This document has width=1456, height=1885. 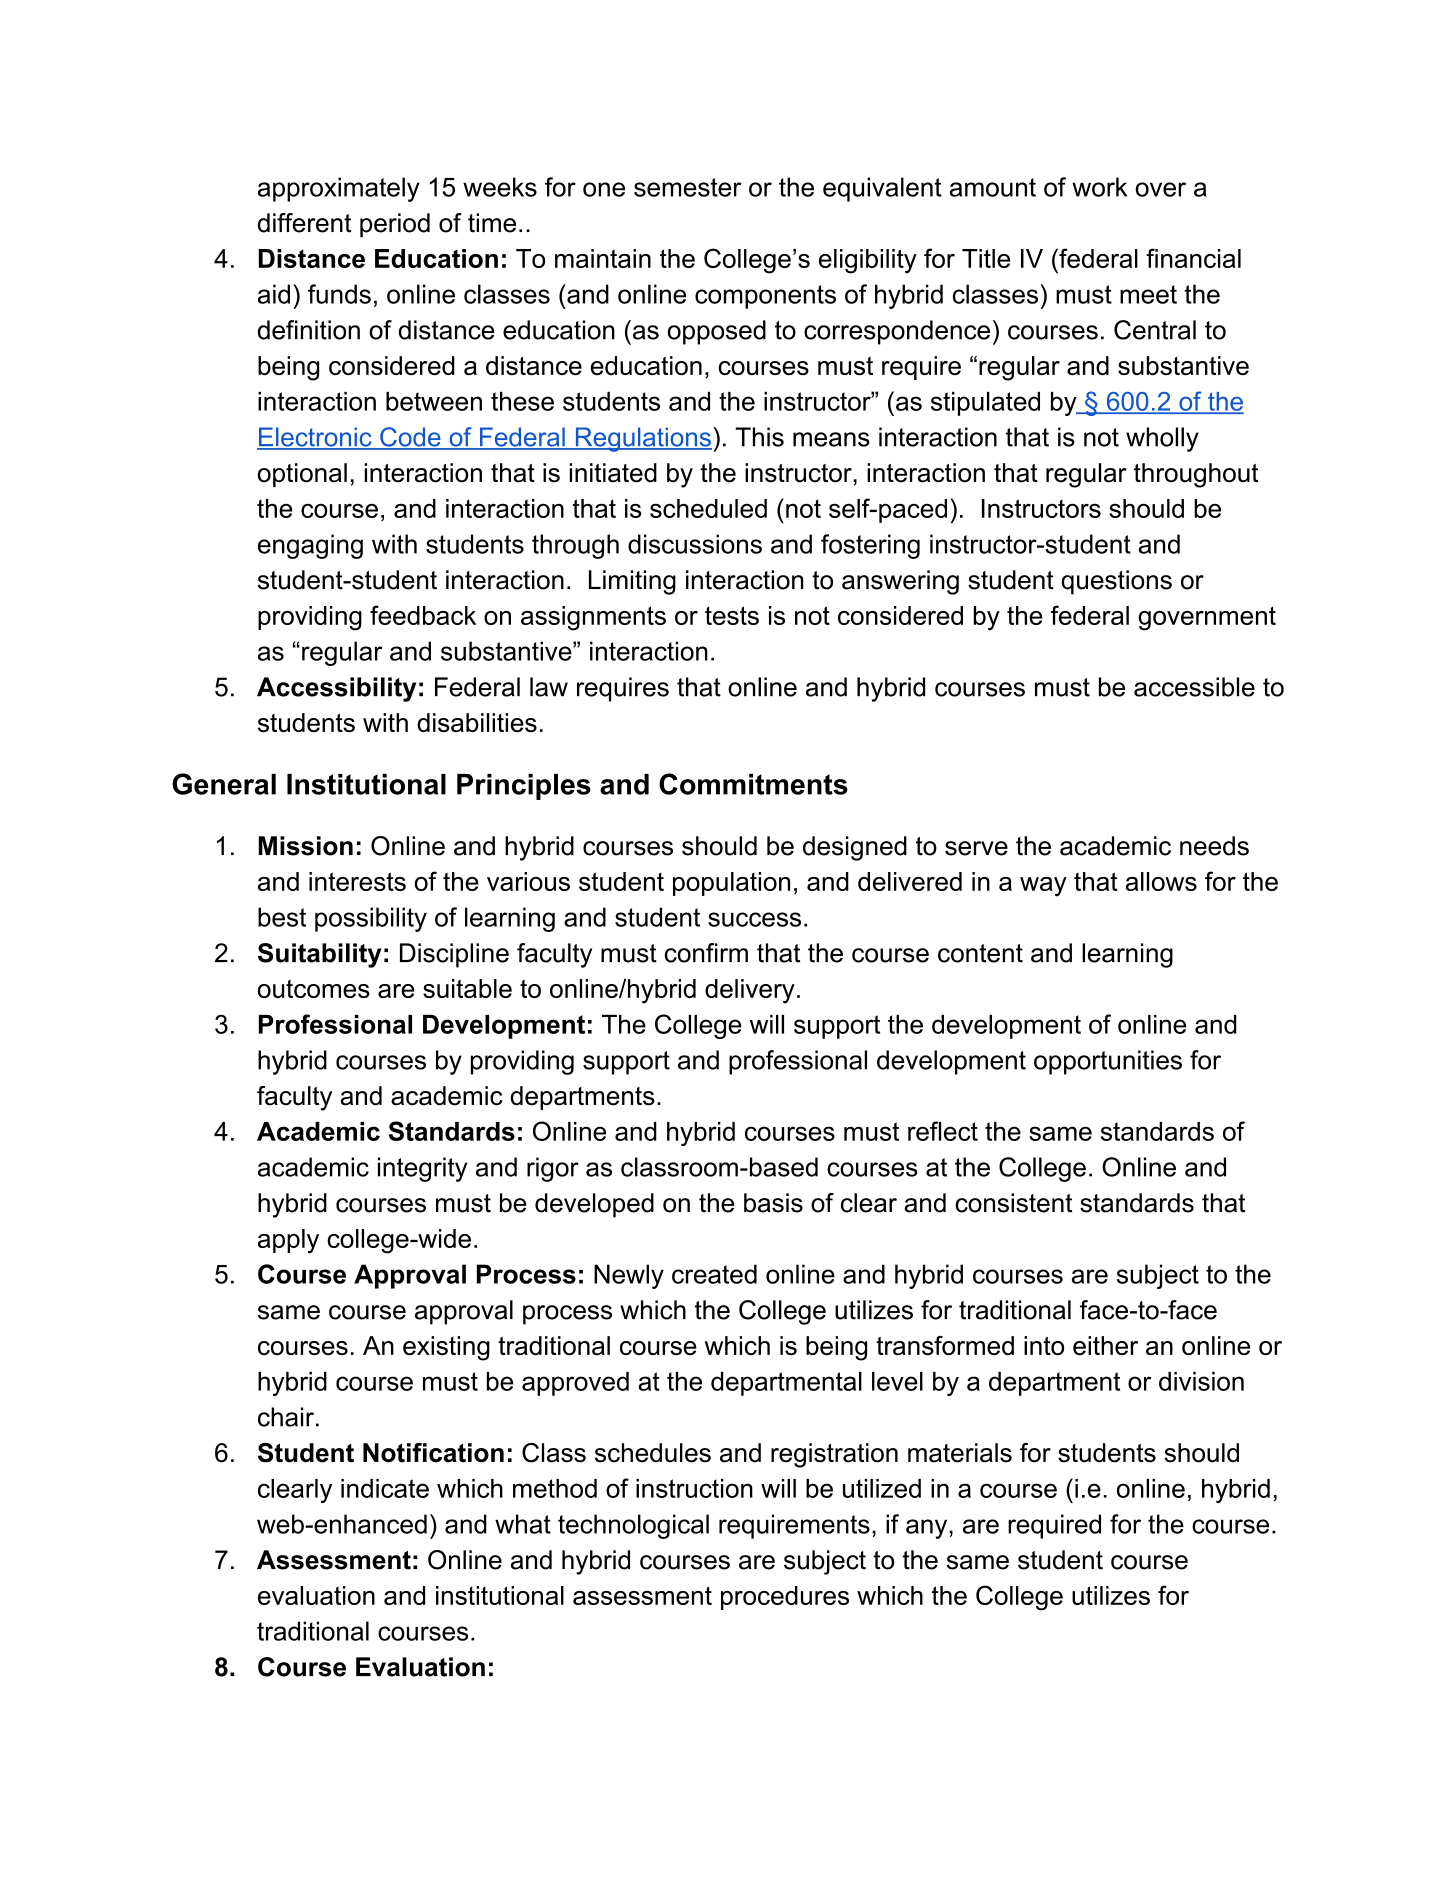 What do you see at coordinates (288, 1241) in the document?
I see `apply` at bounding box center [288, 1241].
